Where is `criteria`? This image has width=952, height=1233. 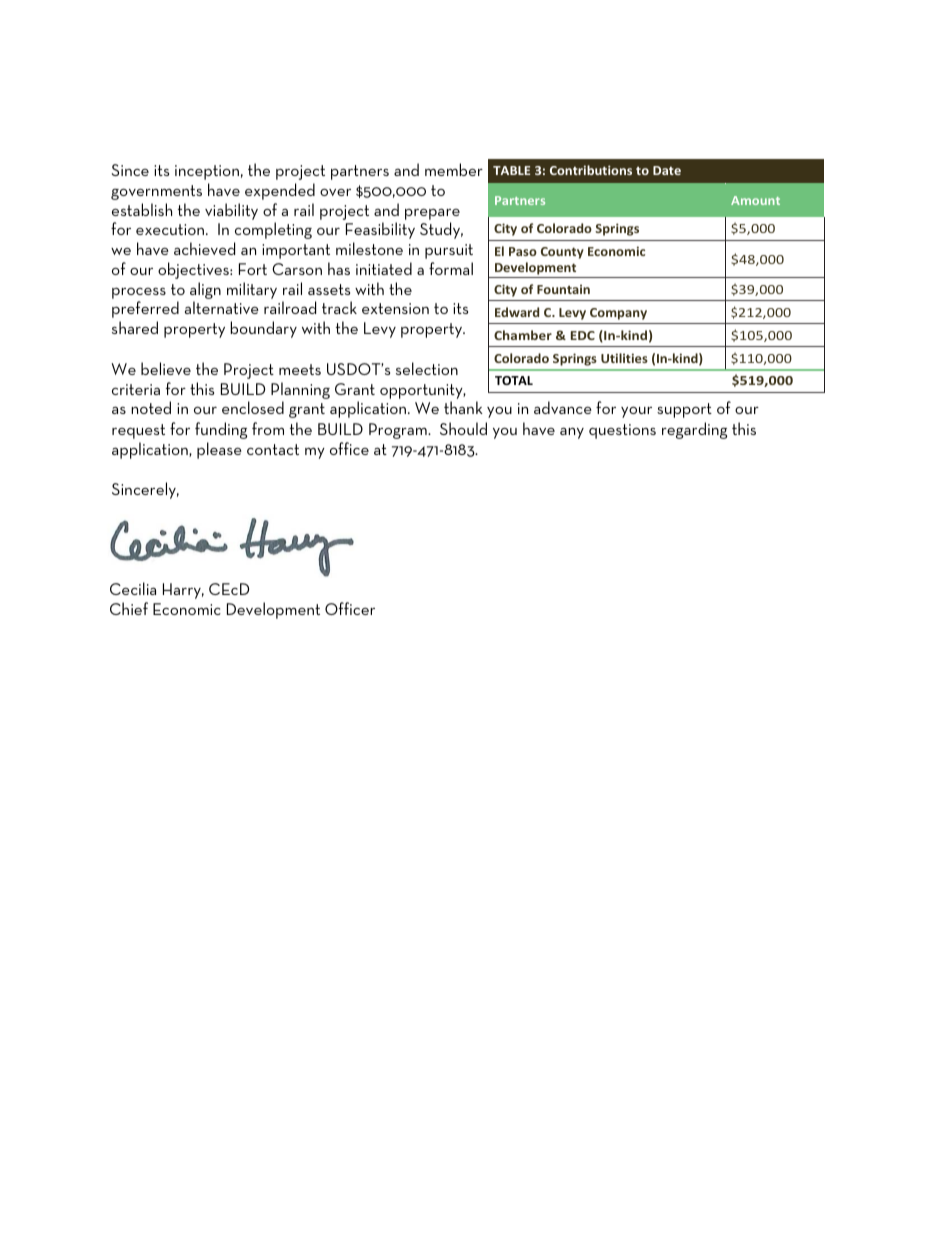 criteria is located at coordinates (136, 389).
